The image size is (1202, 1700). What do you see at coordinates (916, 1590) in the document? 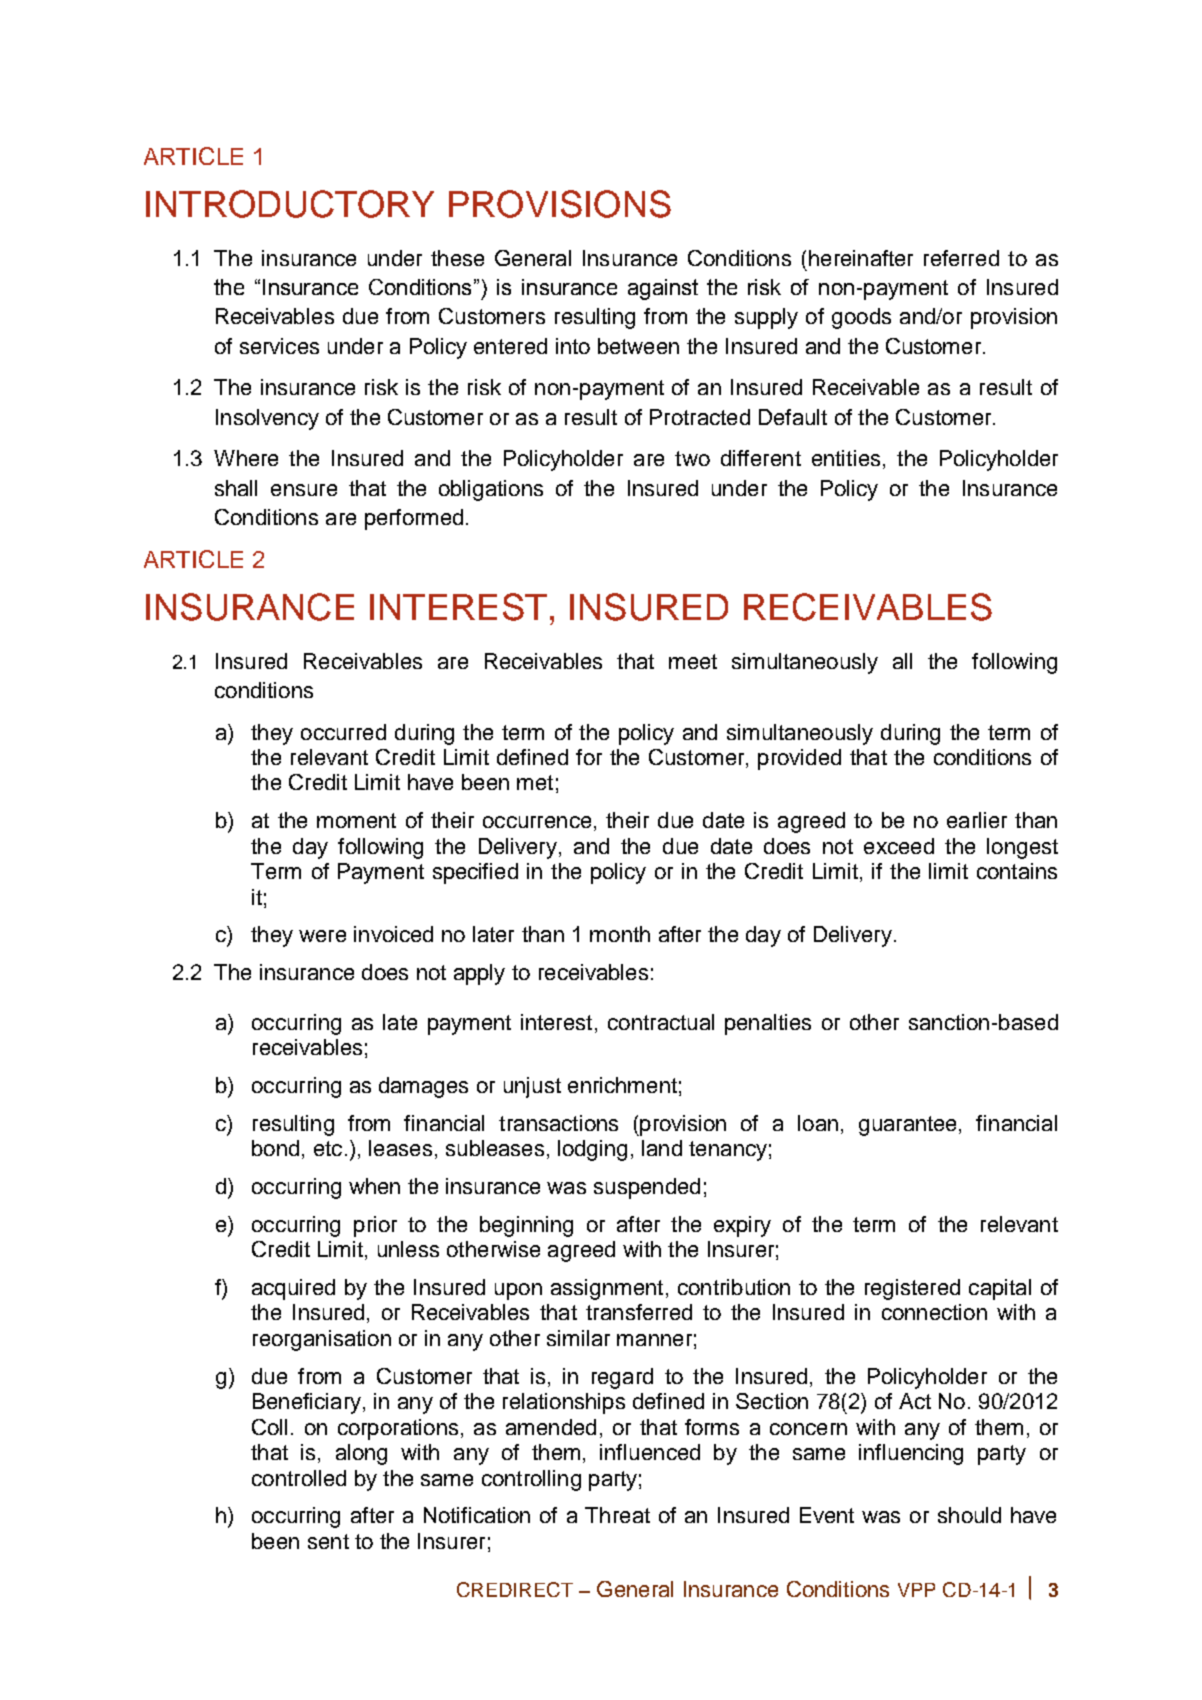
I see `VPP` at bounding box center [916, 1590].
